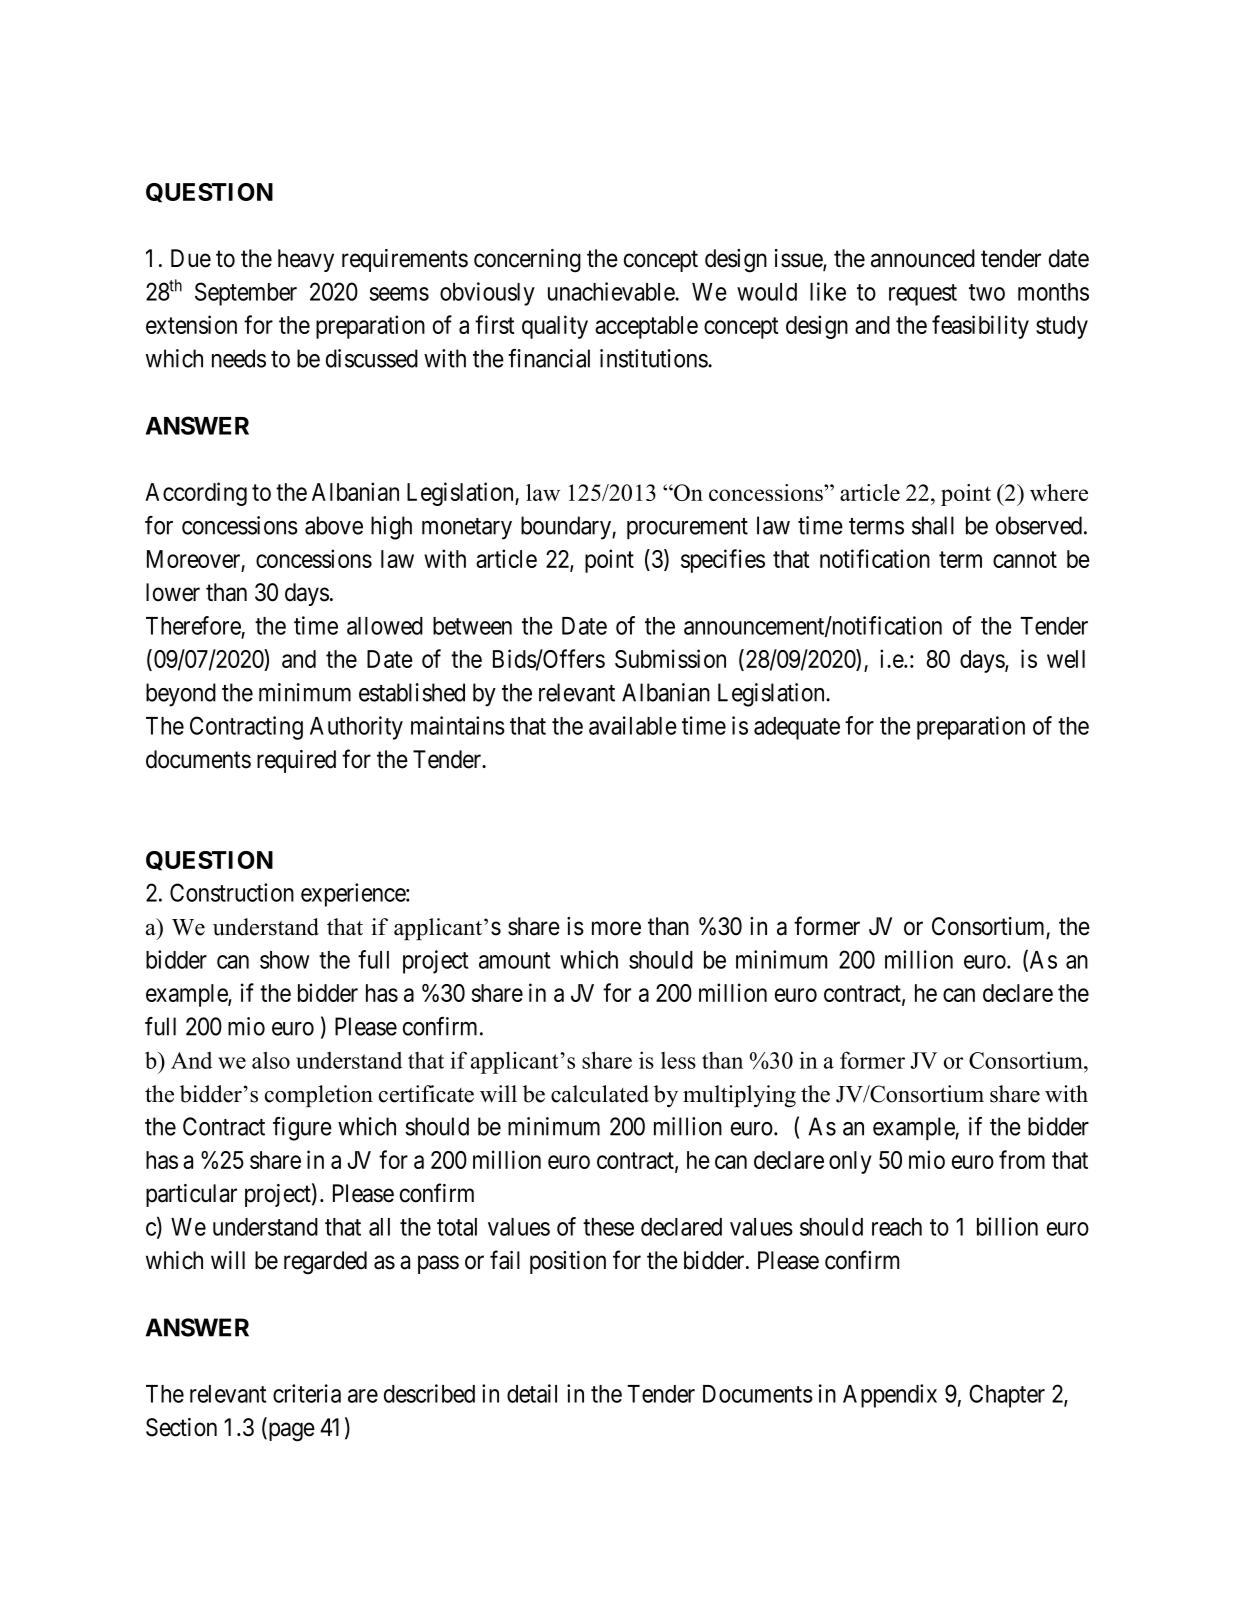 Image resolution: width=1234 pixels, height=1597 pixels. I want to click on calculated, so click(600, 1094).
